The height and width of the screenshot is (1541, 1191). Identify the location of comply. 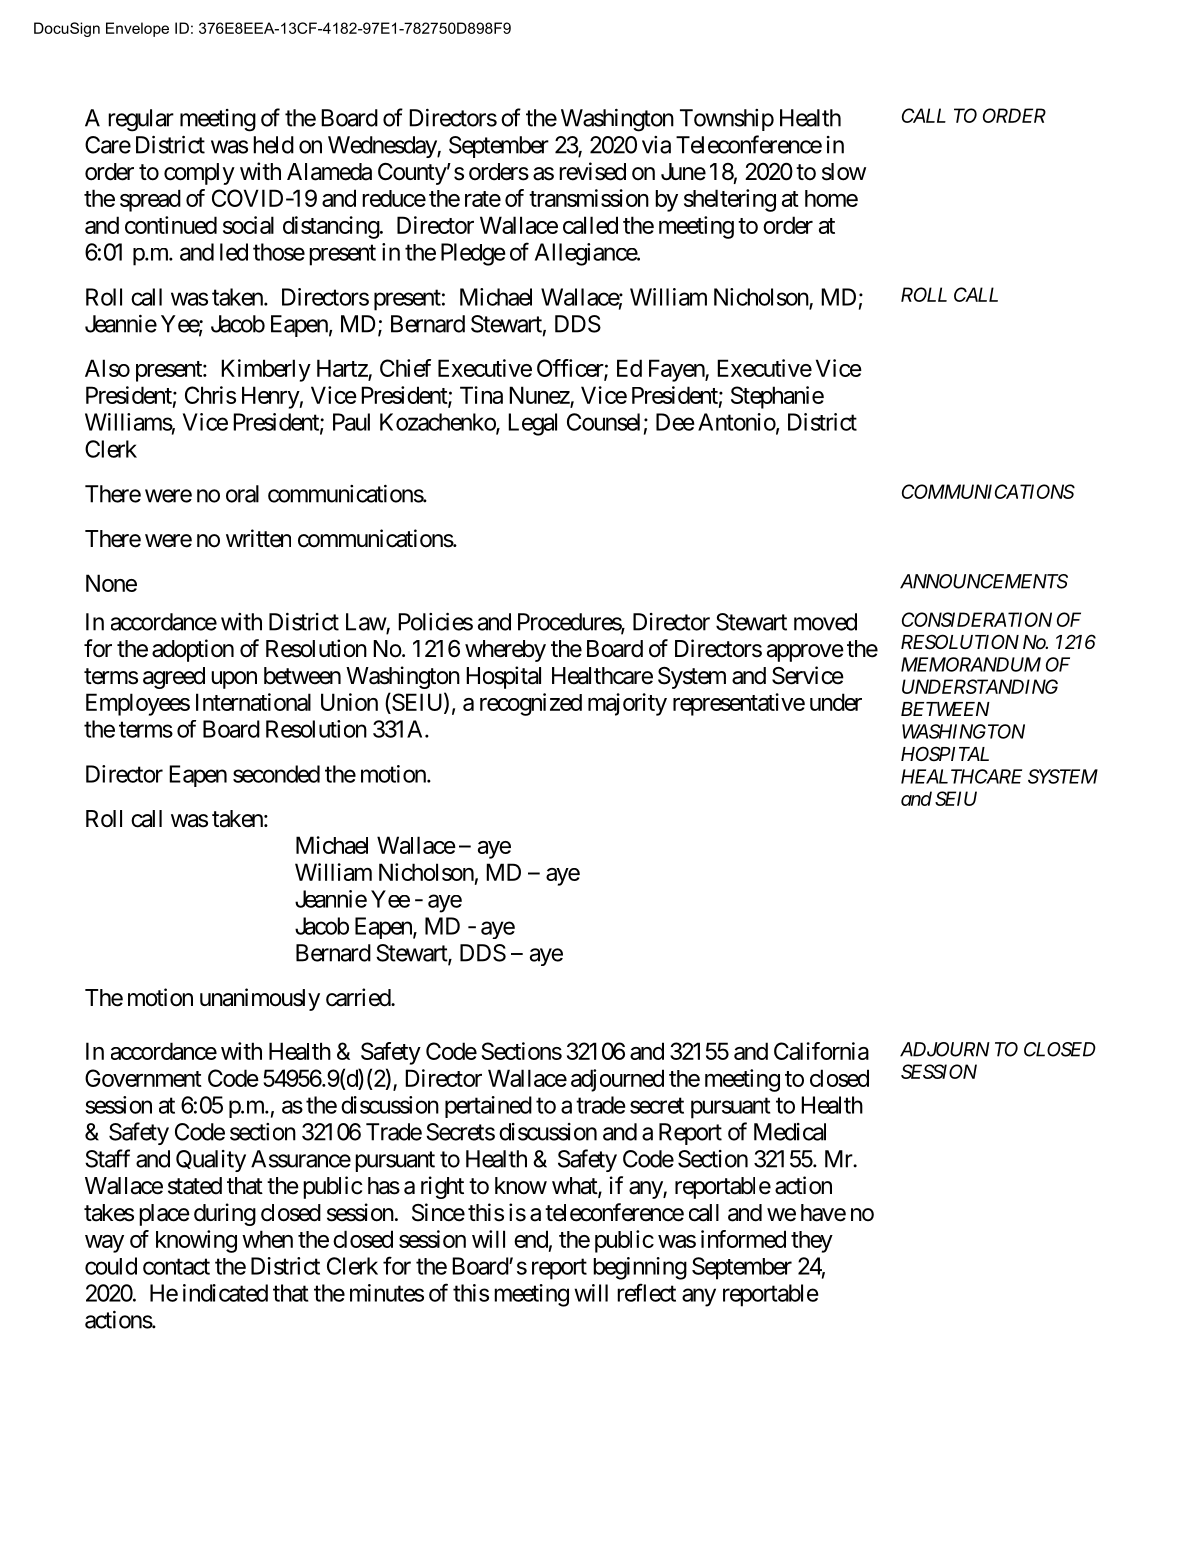
(199, 174).
